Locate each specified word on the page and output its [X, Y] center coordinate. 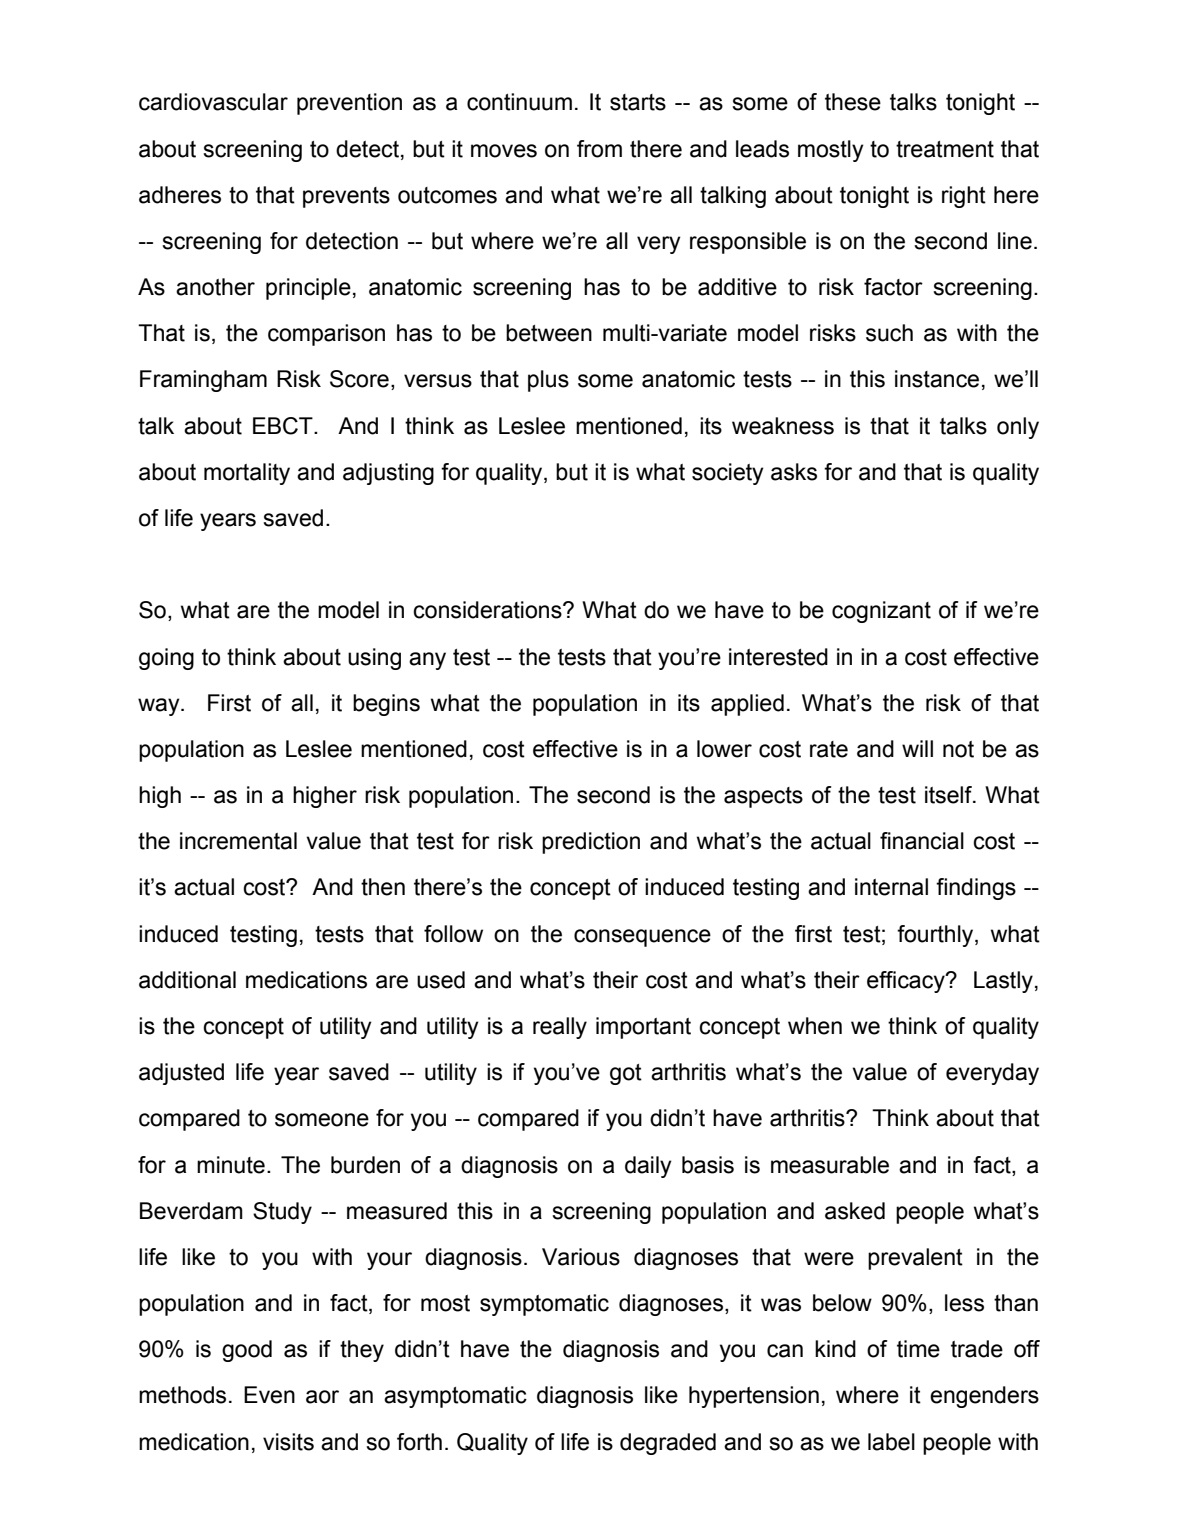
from [599, 149]
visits [288, 1442]
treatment [945, 149]
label [891, 1442]
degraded [668, 1444]
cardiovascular [213, 102]
